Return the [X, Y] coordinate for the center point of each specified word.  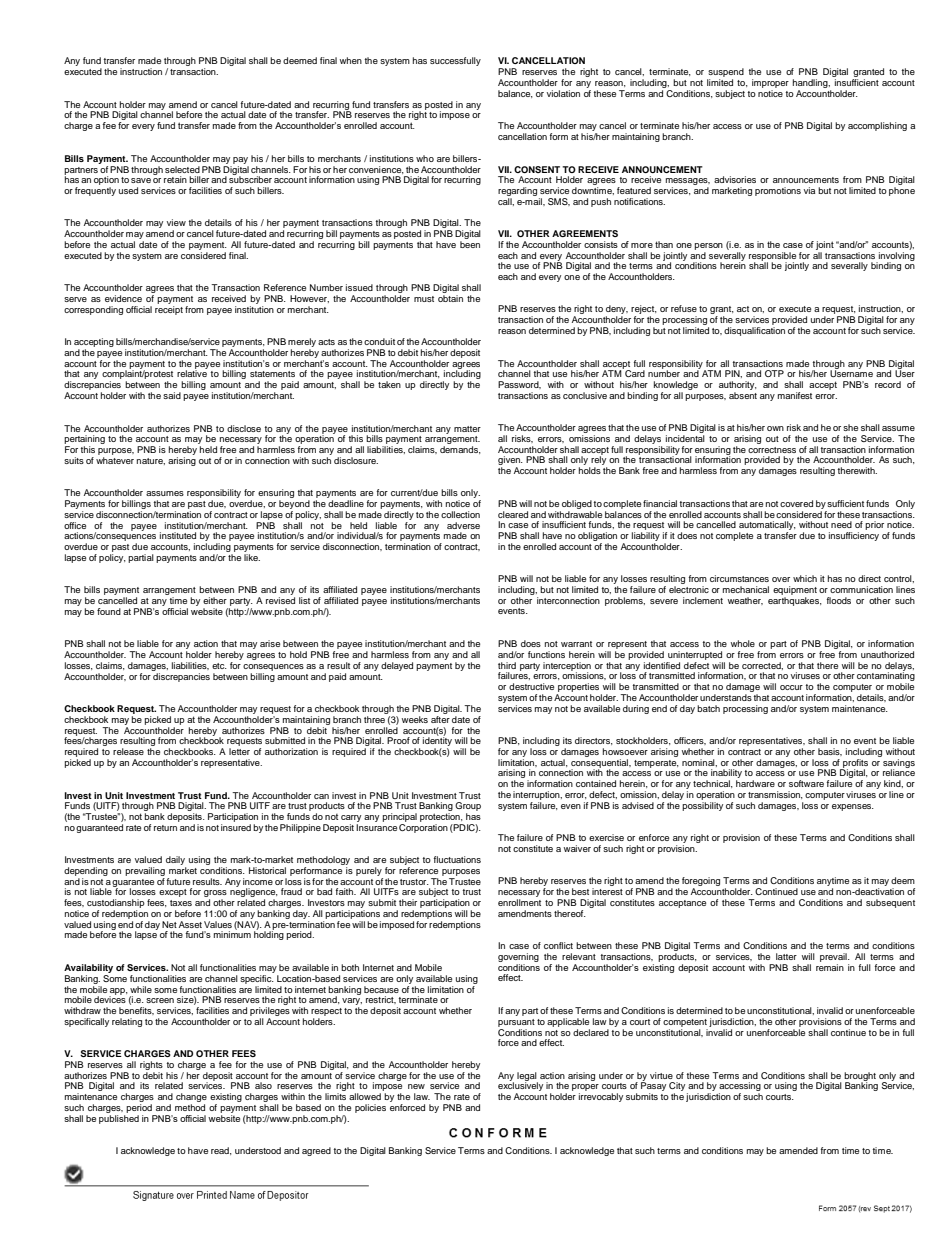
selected [182, 169]
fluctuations [457, 859]
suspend [726, 72]
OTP [774, 373]
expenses [853, 807]
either [215, 600]
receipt [169, 310]
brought [860, 1077]
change [191, 1099]
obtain [450, 298]
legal [527, 1077]
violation [563, 93]
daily [176, 862]
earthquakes [795, 601]
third [507, 665]
